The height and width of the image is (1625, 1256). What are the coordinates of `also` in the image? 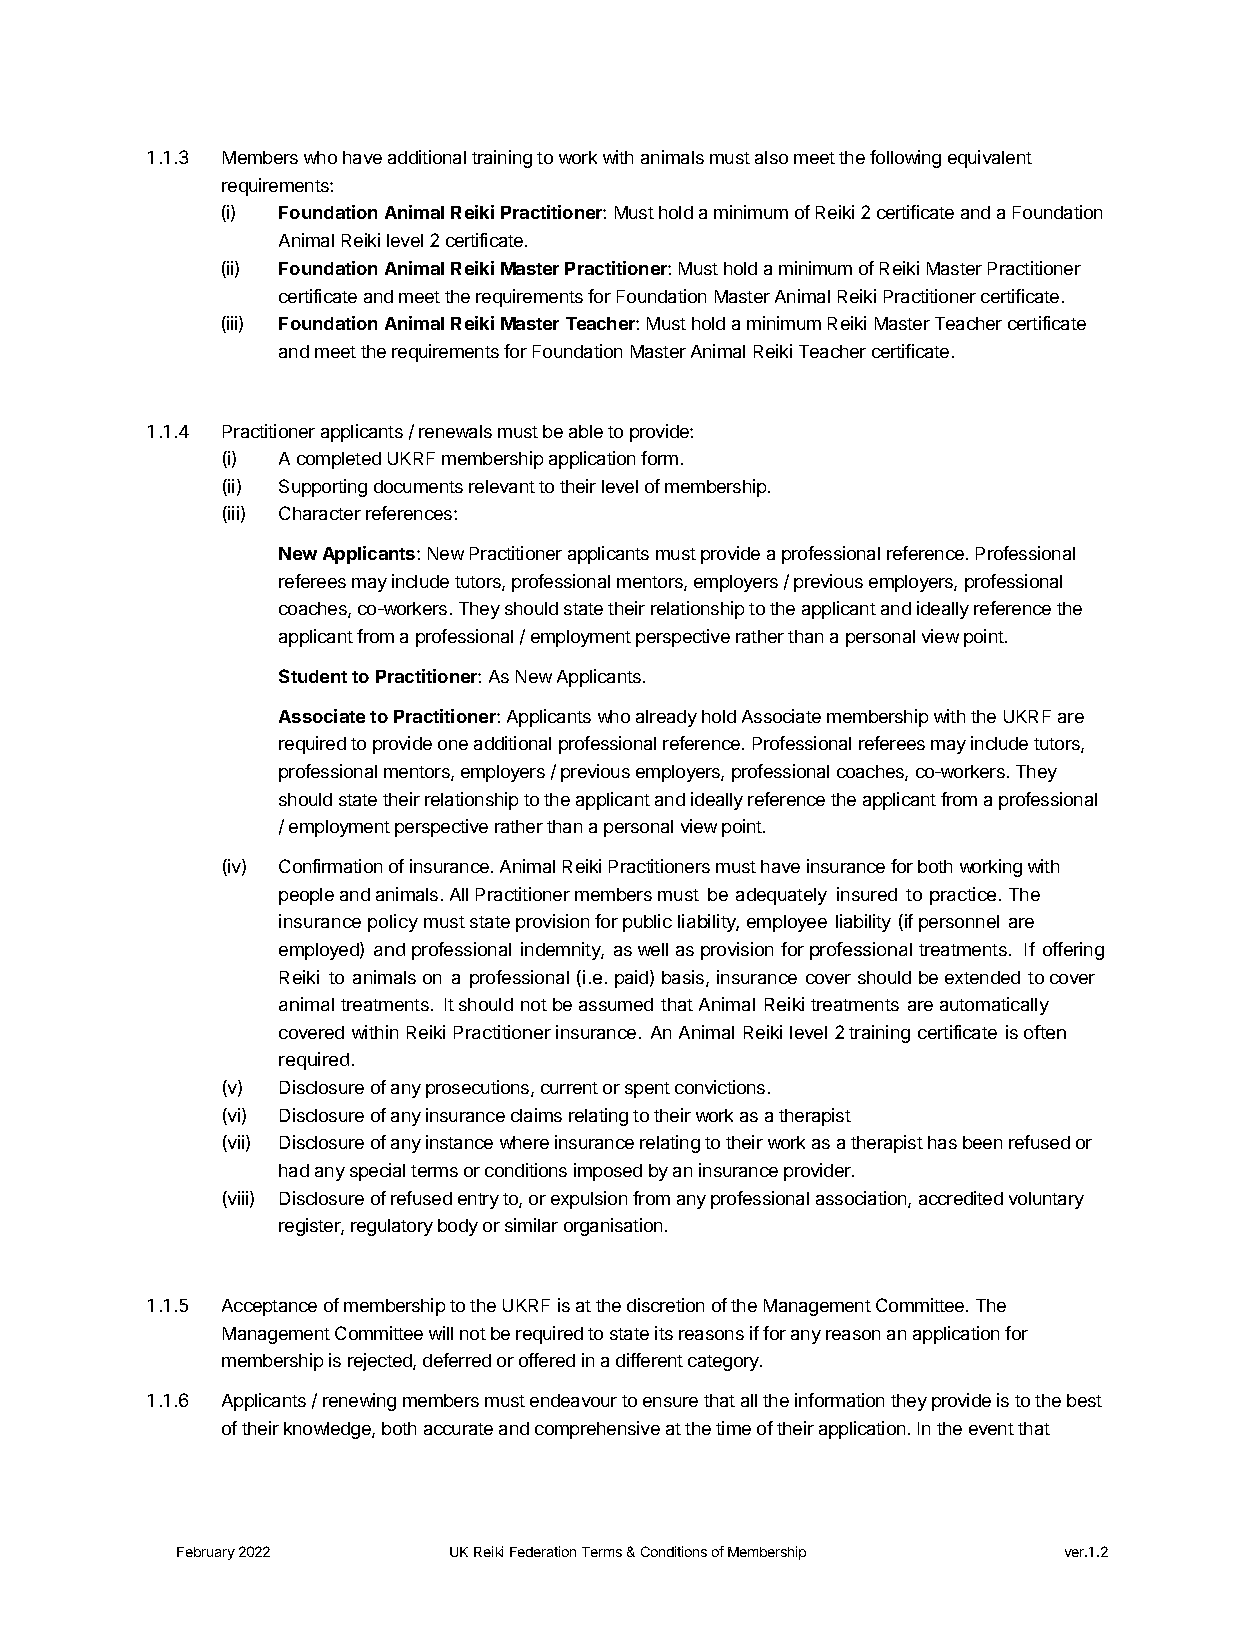 It's located at (771, 157).
